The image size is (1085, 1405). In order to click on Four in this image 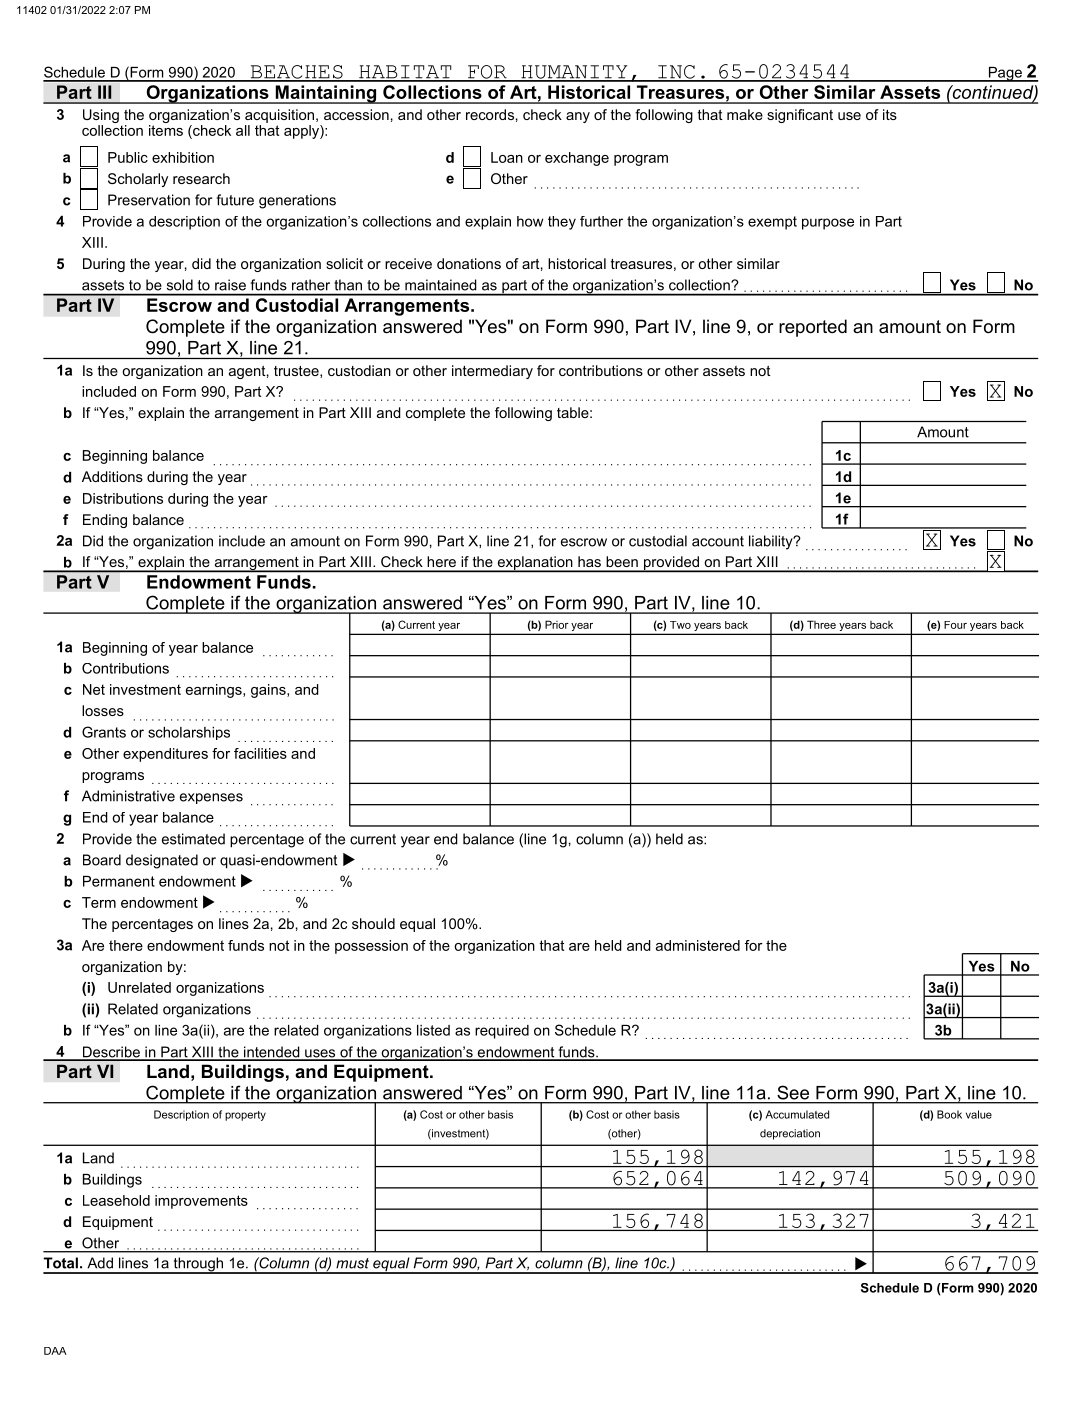, I will do `click(955, 625)`.
